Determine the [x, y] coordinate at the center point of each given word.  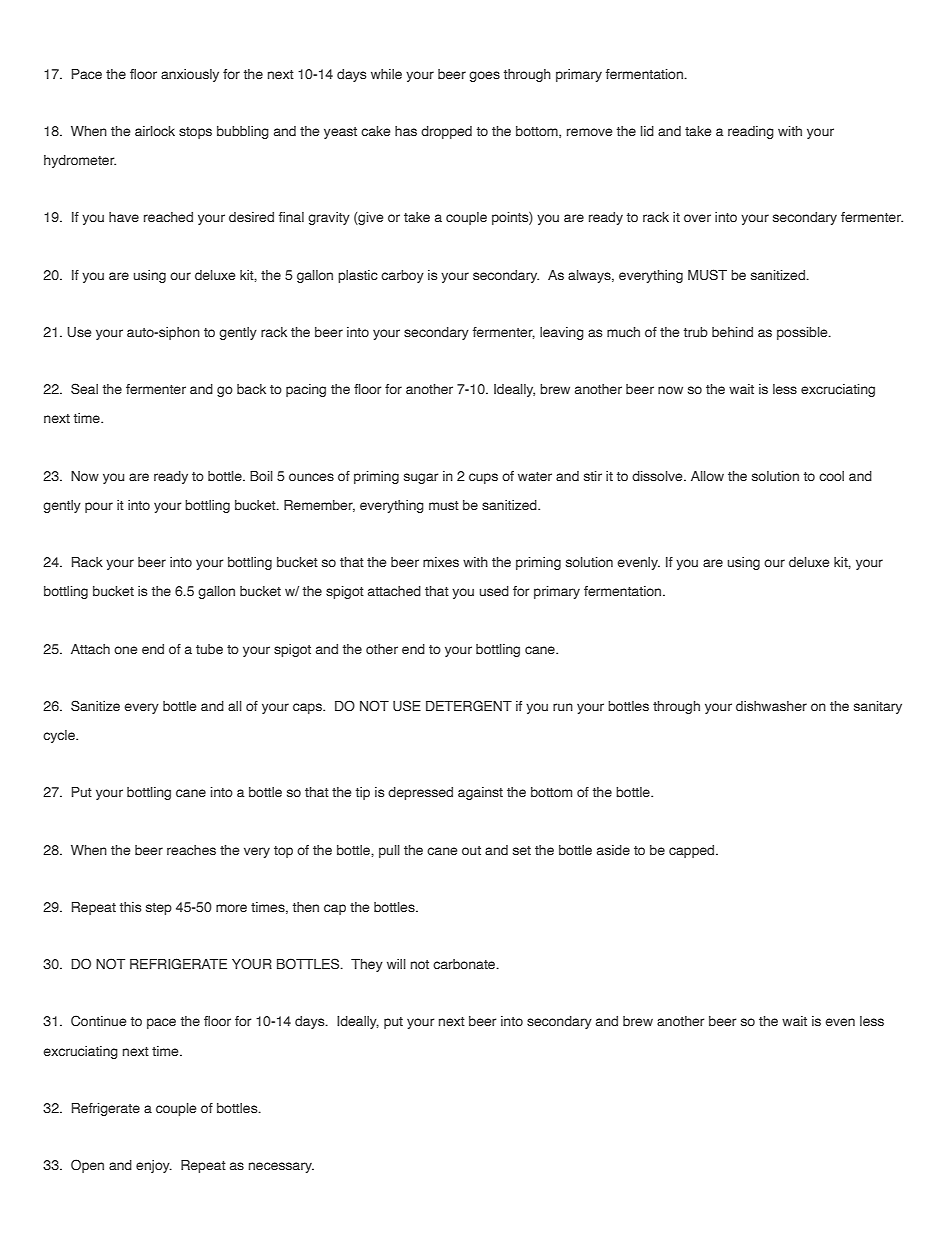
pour [99, 507]
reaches [191, 850]
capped [693, 851]
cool [831, 476]
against [480, 793]
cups [483, 478]
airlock [155, 131]
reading [751, 132]
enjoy [154, 1166]
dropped [446, 132]
